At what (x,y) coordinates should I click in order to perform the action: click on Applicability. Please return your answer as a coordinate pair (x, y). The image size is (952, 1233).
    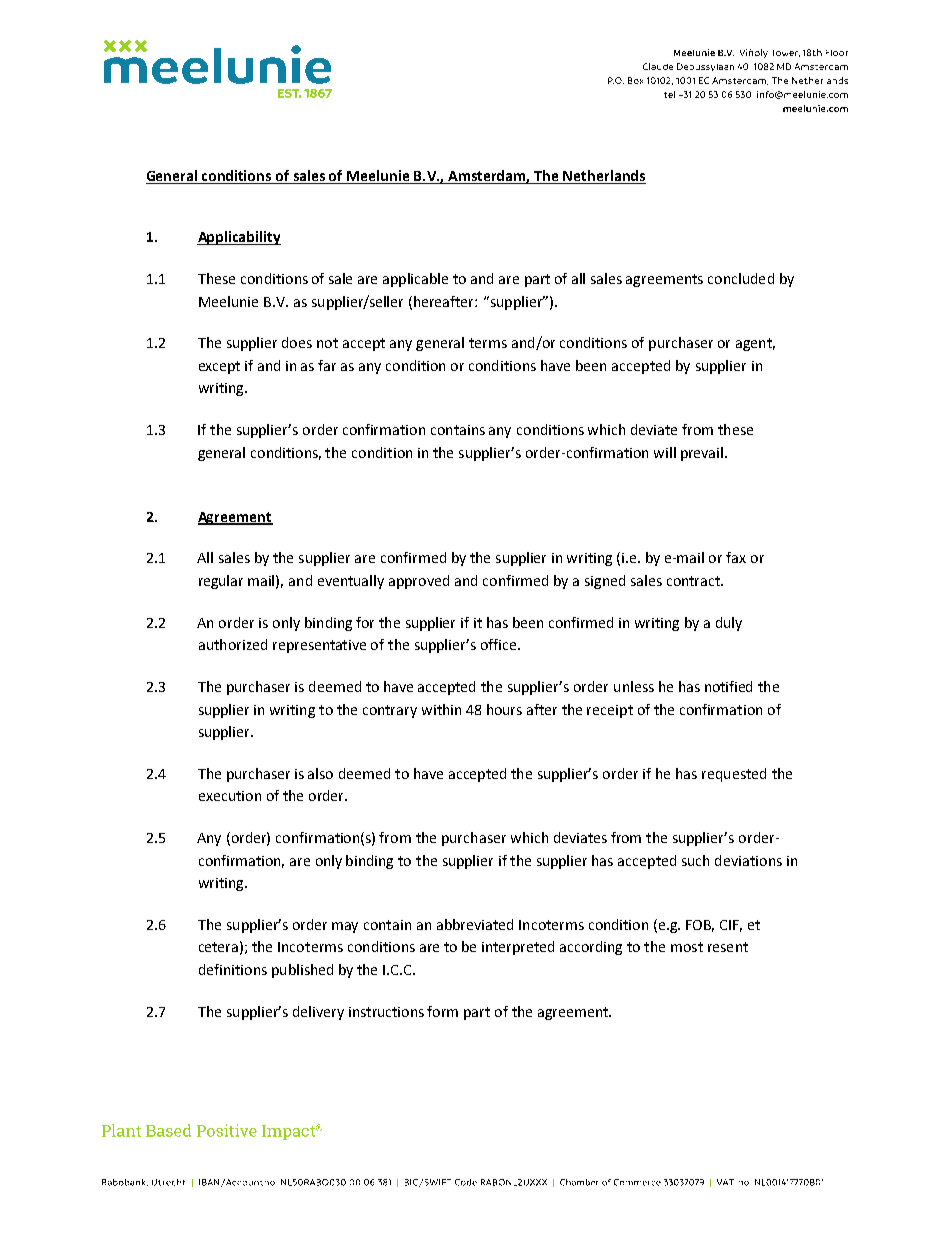
    Looking at the image, I should click on (239, 238).
